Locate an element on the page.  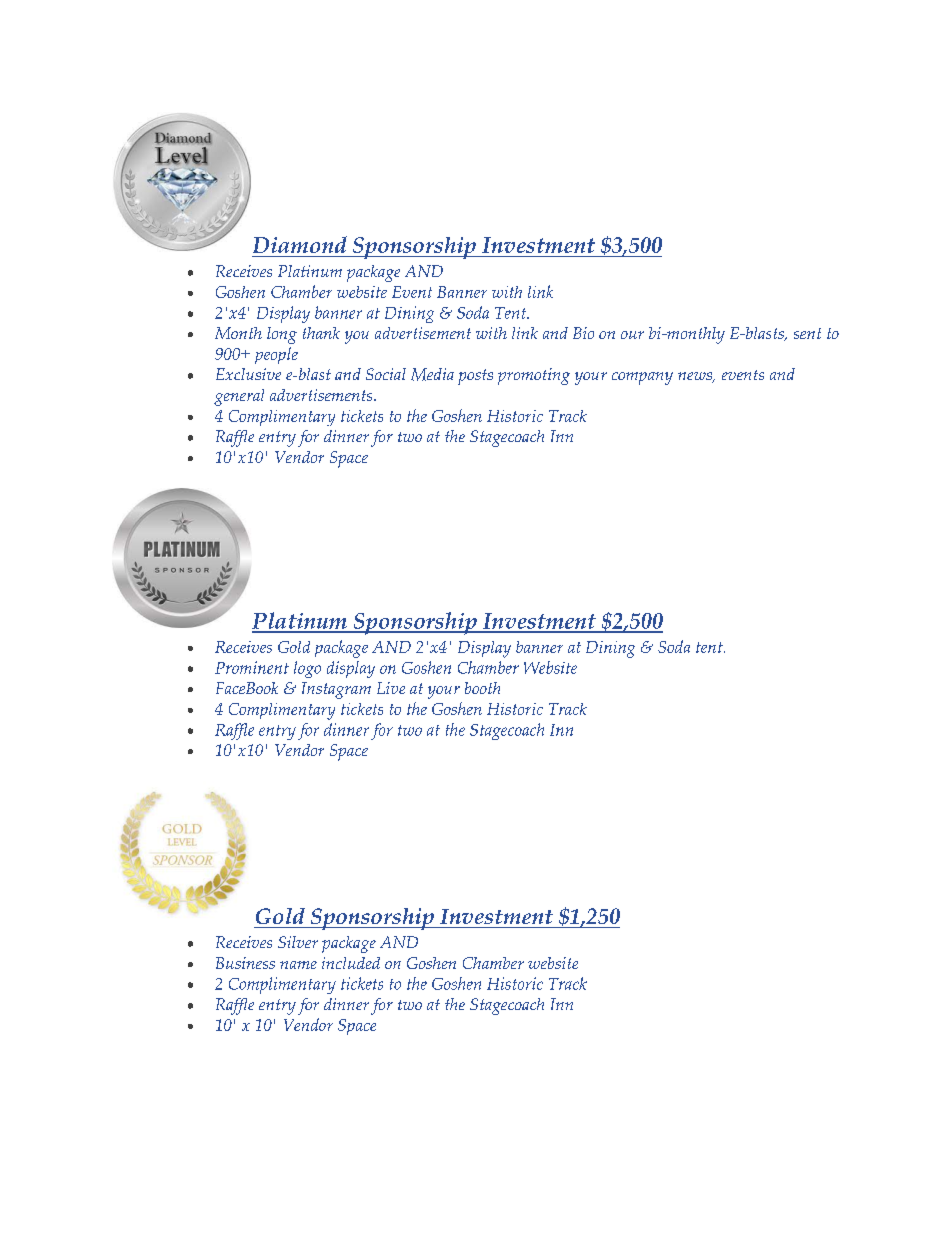
promoting is located at coordinates (534, 376).
